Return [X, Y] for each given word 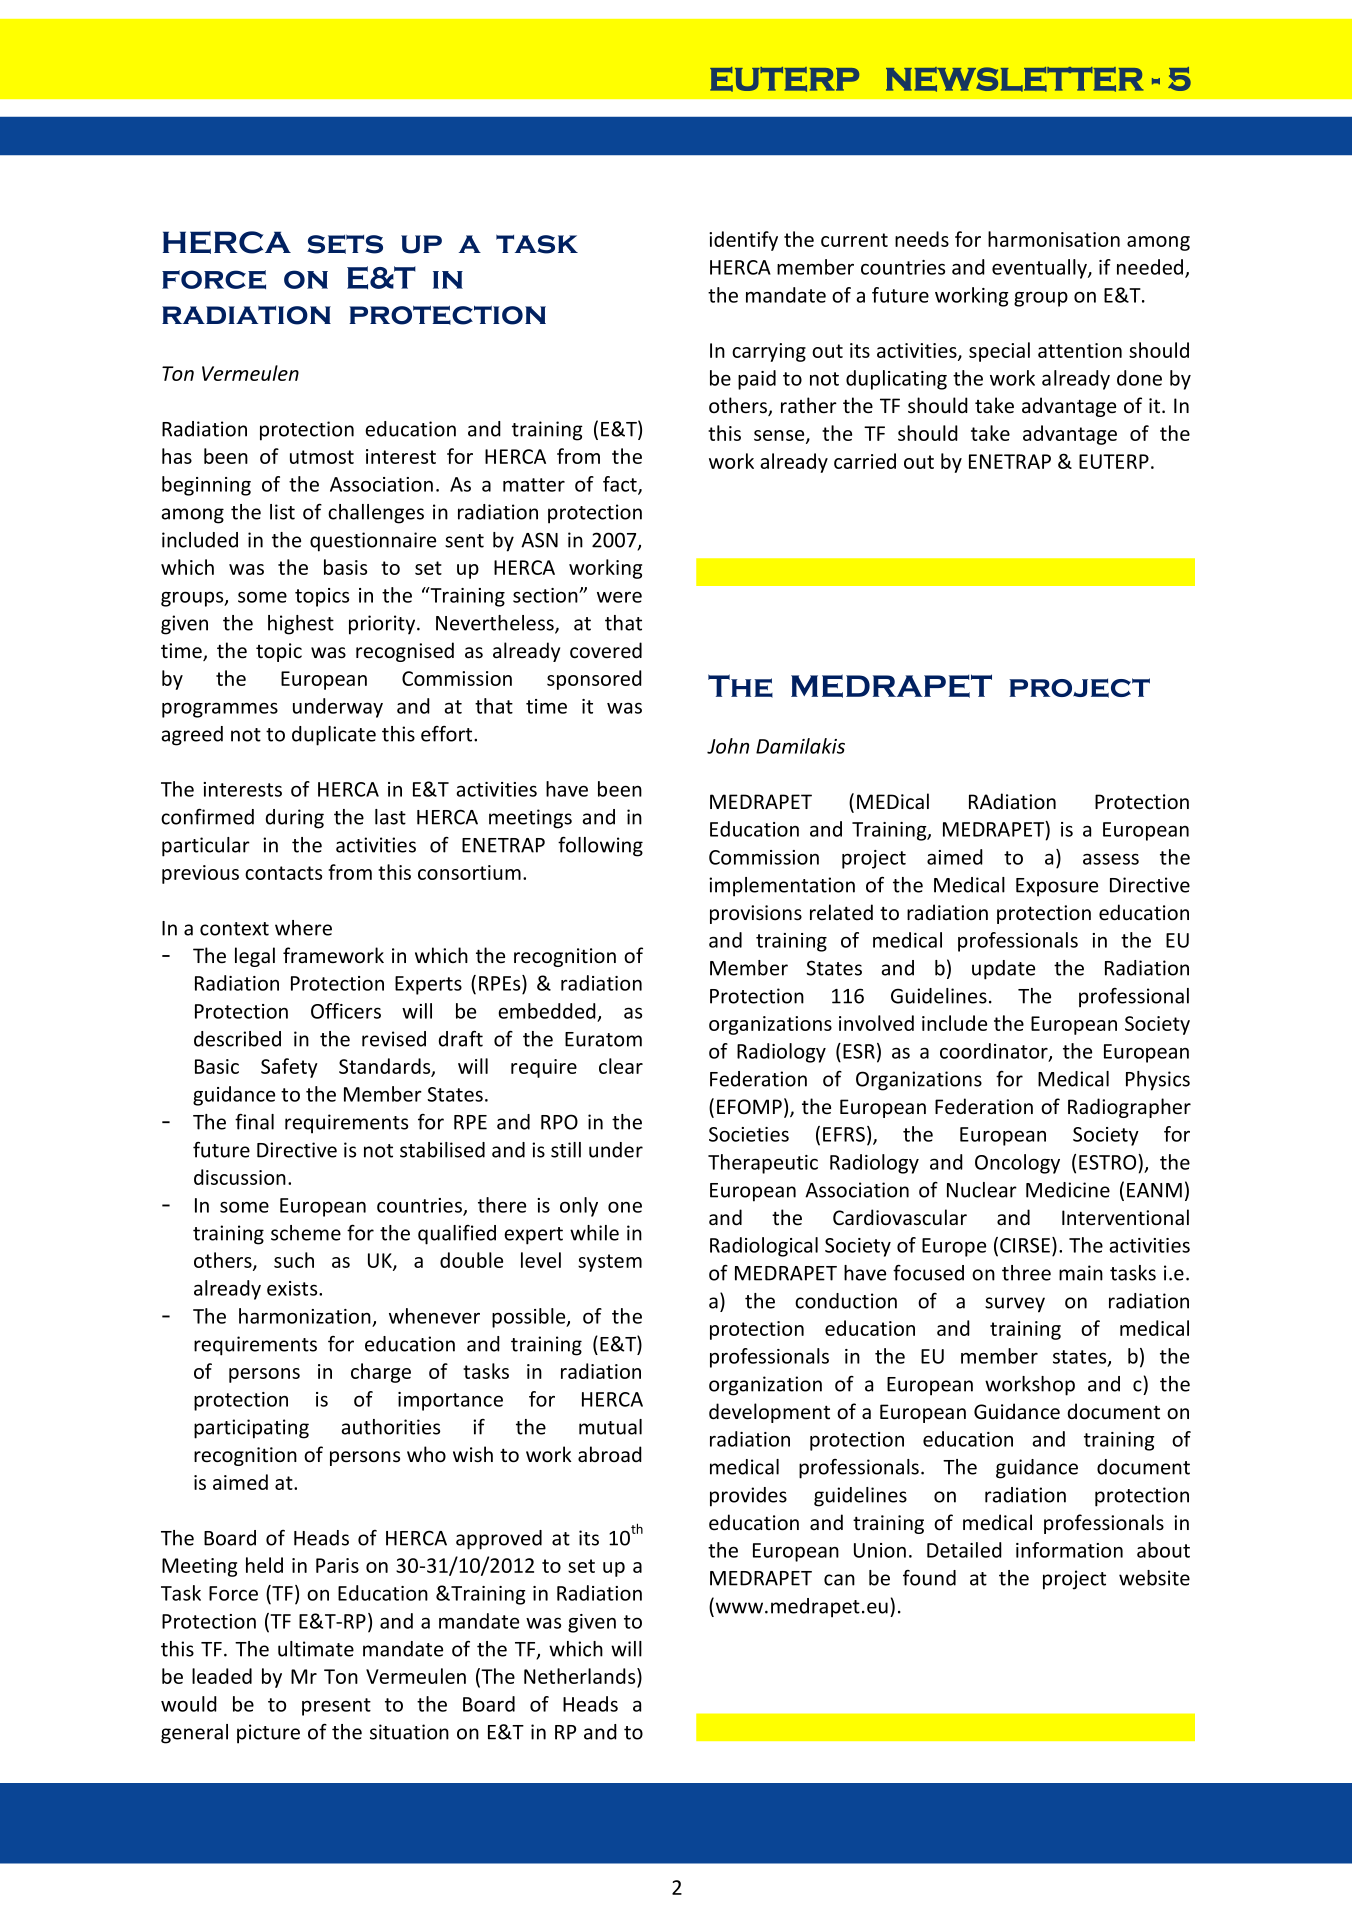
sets [345, 244]
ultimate [316, 1649]
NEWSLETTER [1014, 79]
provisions [756, 914]
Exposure [1057, 887]
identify [743, 241]
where [303, 928]
